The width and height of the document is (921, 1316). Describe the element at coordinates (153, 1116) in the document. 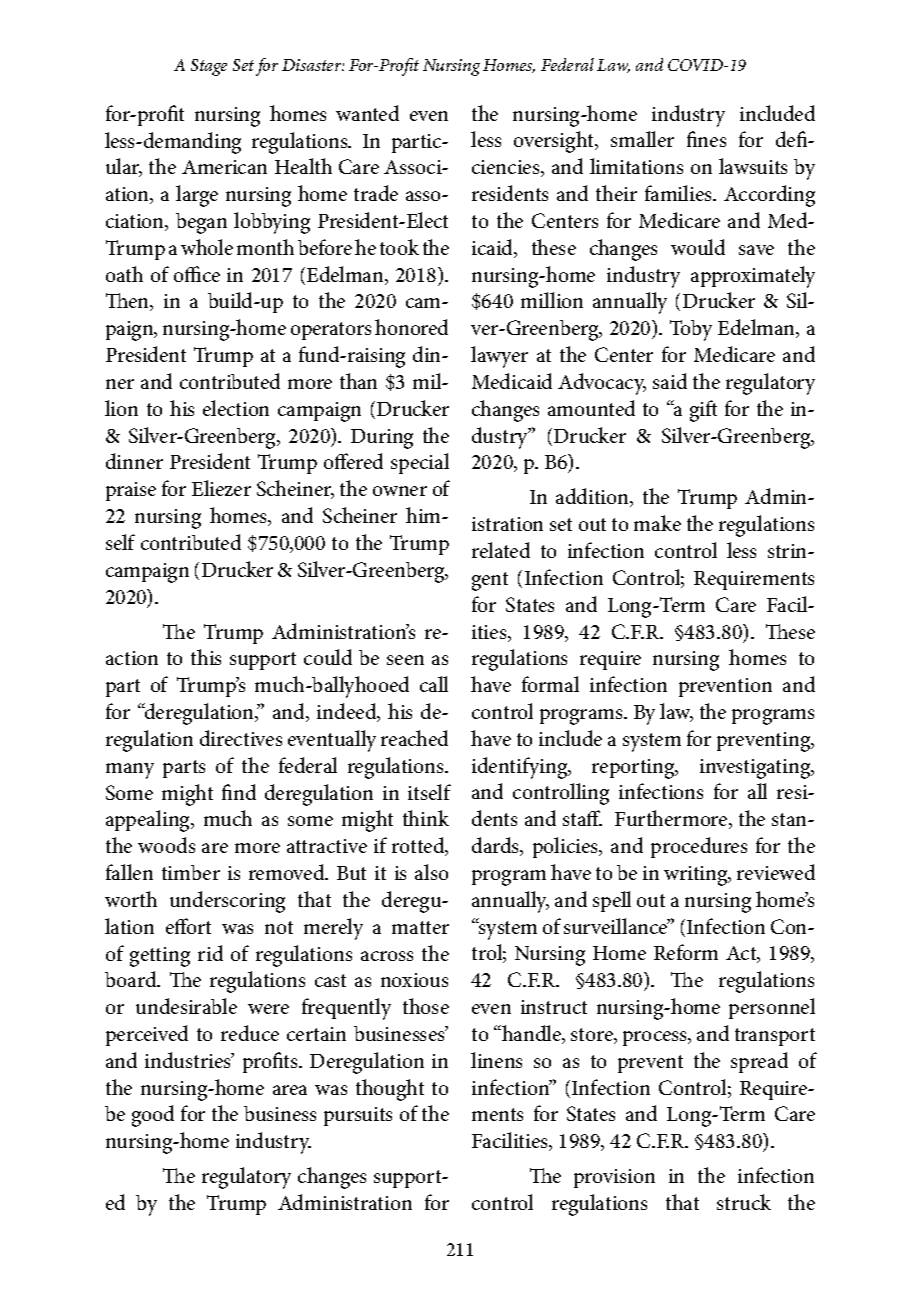

I see `good` at that location.
